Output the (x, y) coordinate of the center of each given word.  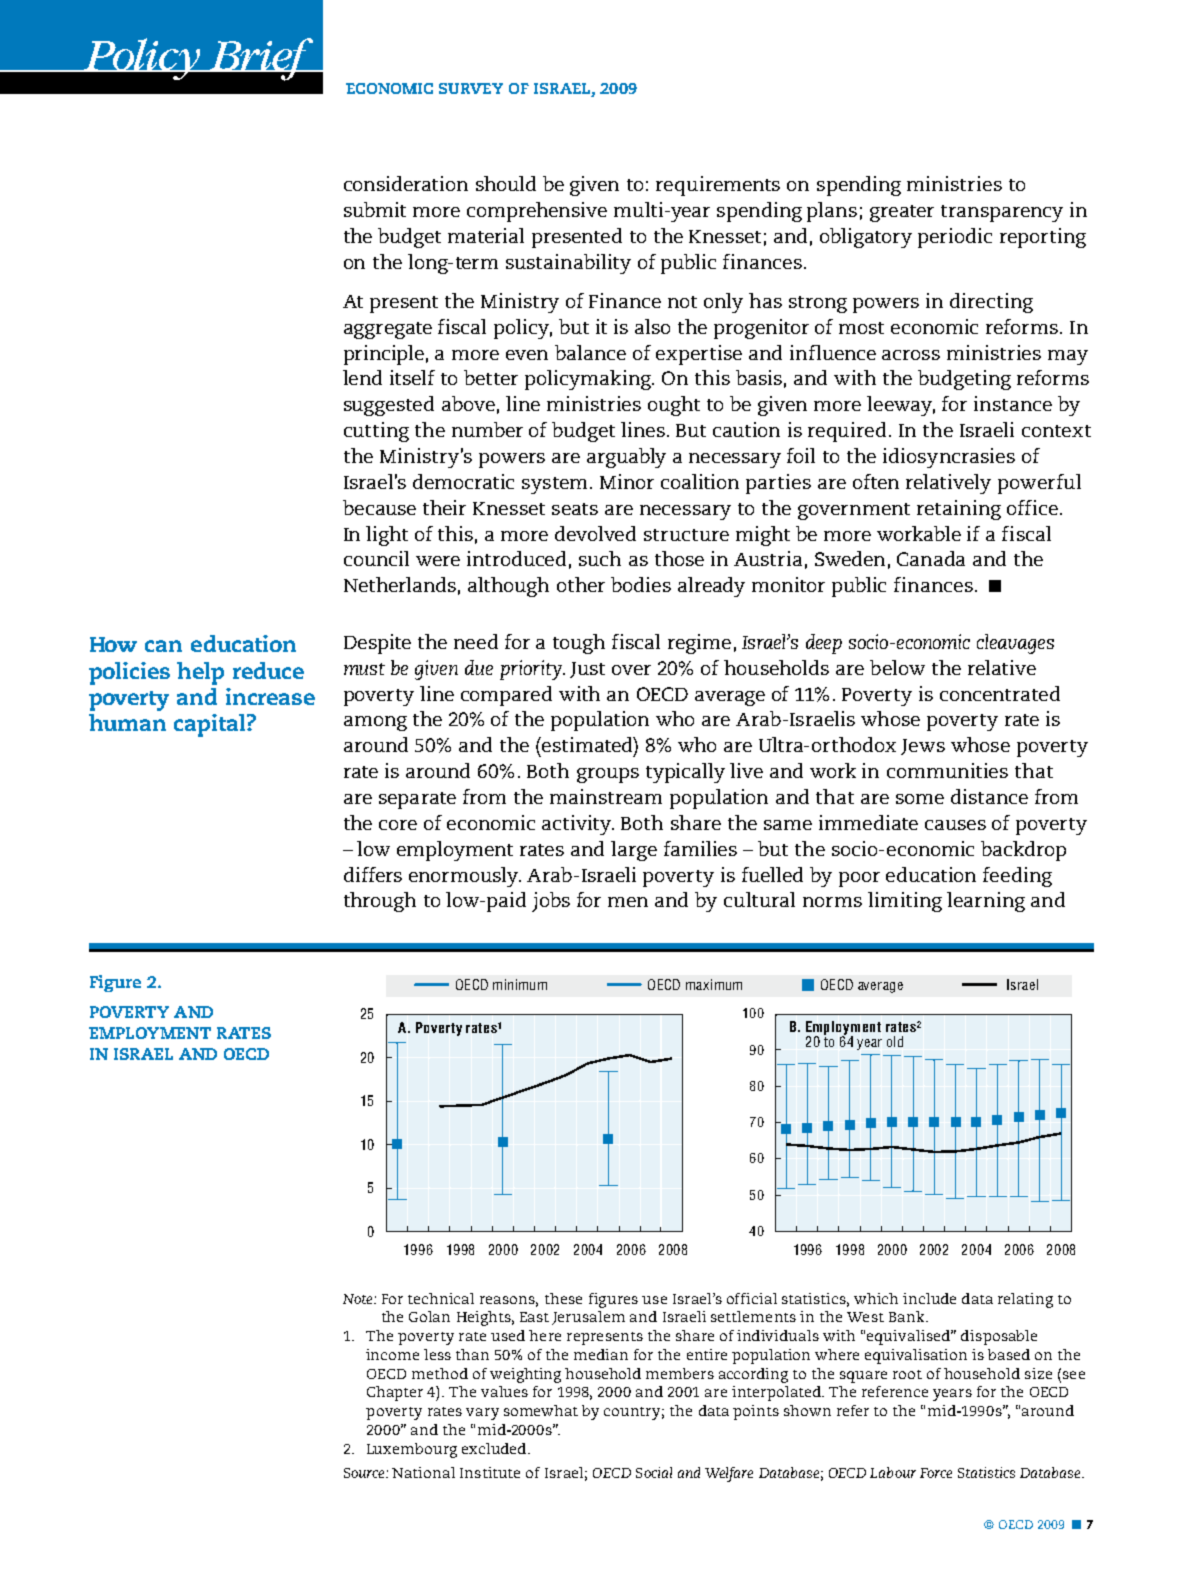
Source (365, 1473)
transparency (1002, 213)
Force (936, 1473)
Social (654, 1472)
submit (375, 209)
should (506, 183)
